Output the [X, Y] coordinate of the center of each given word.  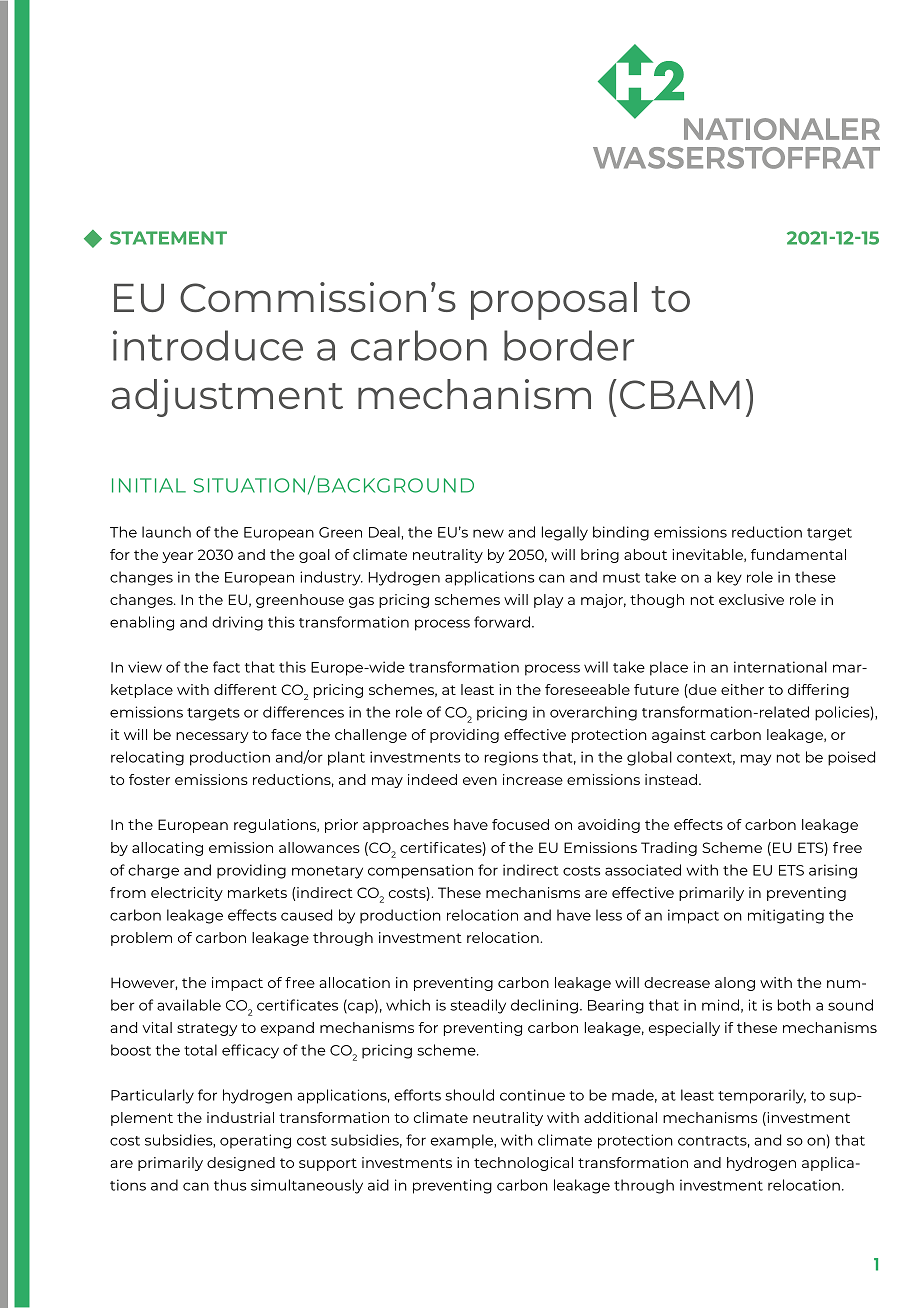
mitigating [786, 916]
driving [237, 623]
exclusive [751, 599]
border [569, 345]
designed [241, 1164]
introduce [208, 345]
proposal [554, 301]
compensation [420, 871]
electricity [187, 894]
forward [502, 622]
